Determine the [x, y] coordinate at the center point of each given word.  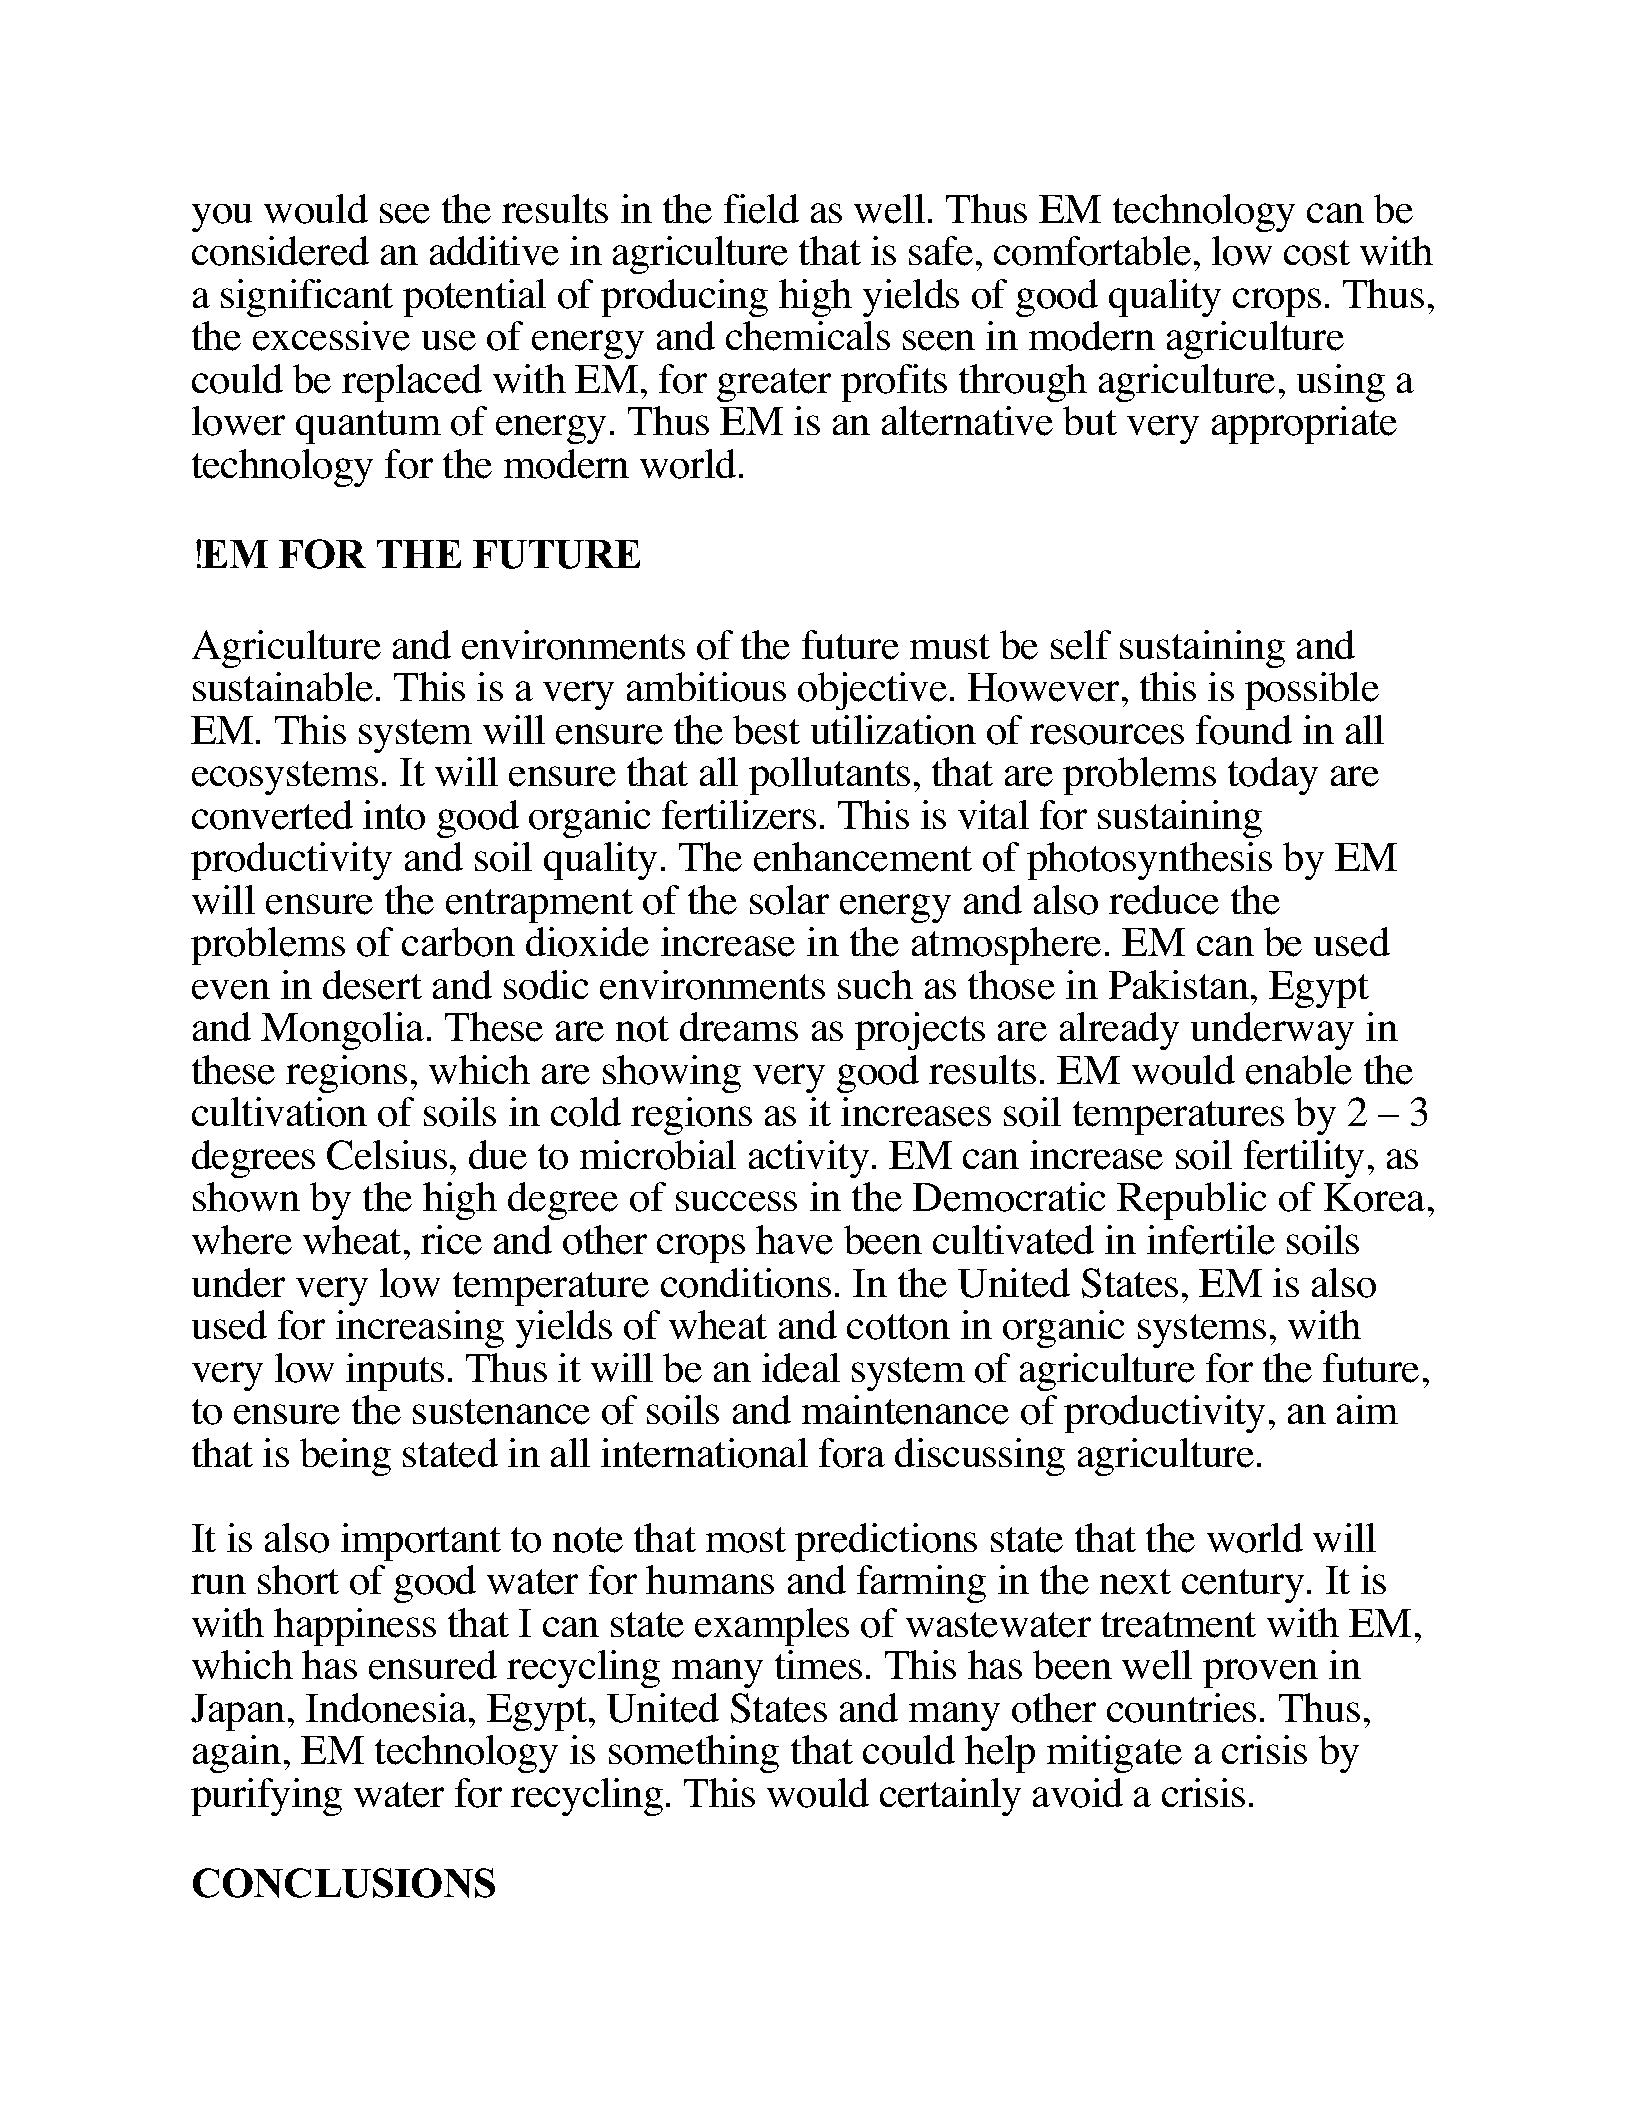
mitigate [1114, 1754]
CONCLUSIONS [344, 1883]
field [761, 209]
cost [1317, 253]
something [694, 1754]
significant [307, 298]
